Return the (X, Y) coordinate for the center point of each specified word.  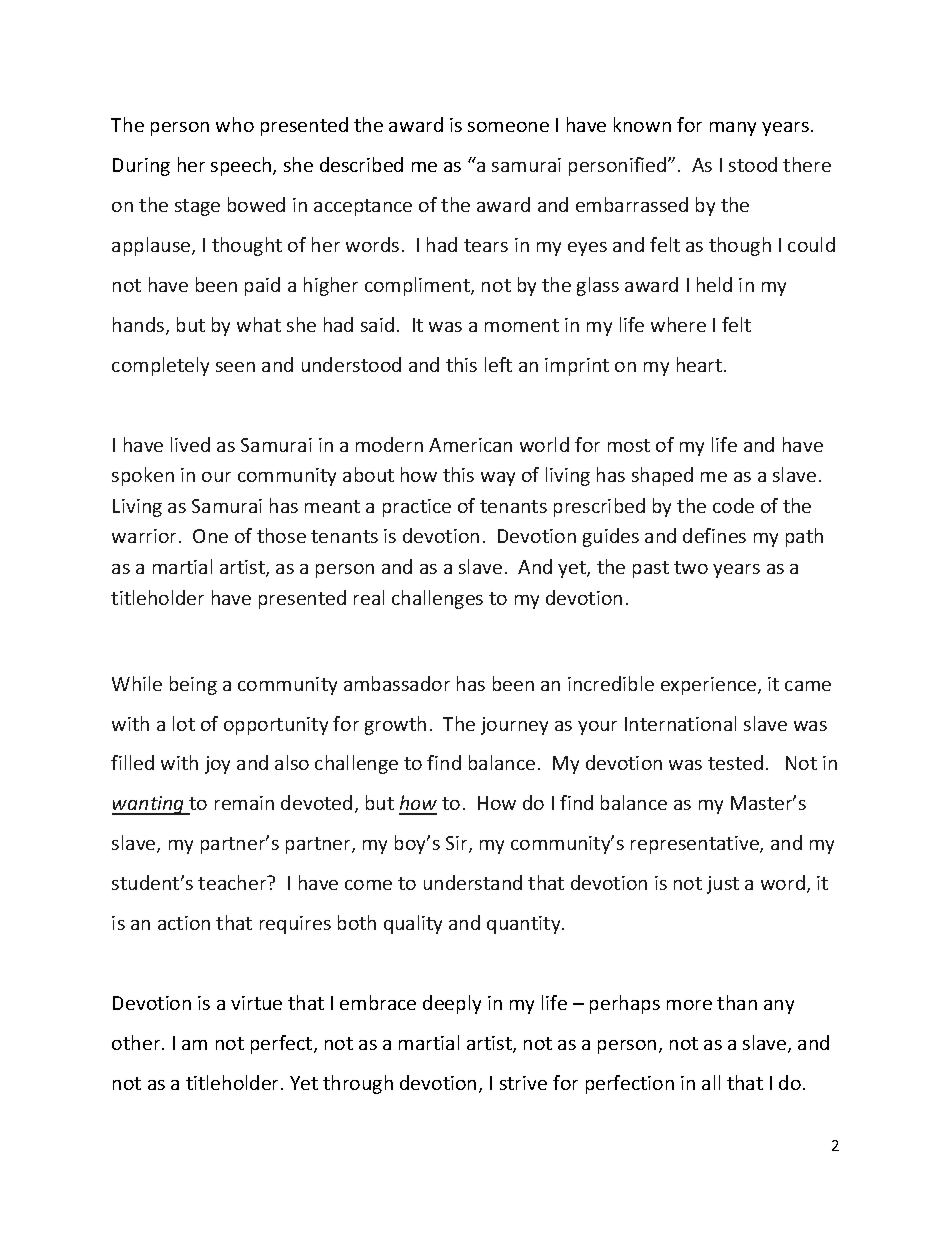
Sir (458, 844)
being (193, 685)
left (498, 364)
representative (696, 845)
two (691, 567)
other (137, 1042)
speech (242, 166)
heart (701, 364)
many (733, 129)
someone (508, 127)
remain (244, 803)
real (369, 597)
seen (235, 367)
